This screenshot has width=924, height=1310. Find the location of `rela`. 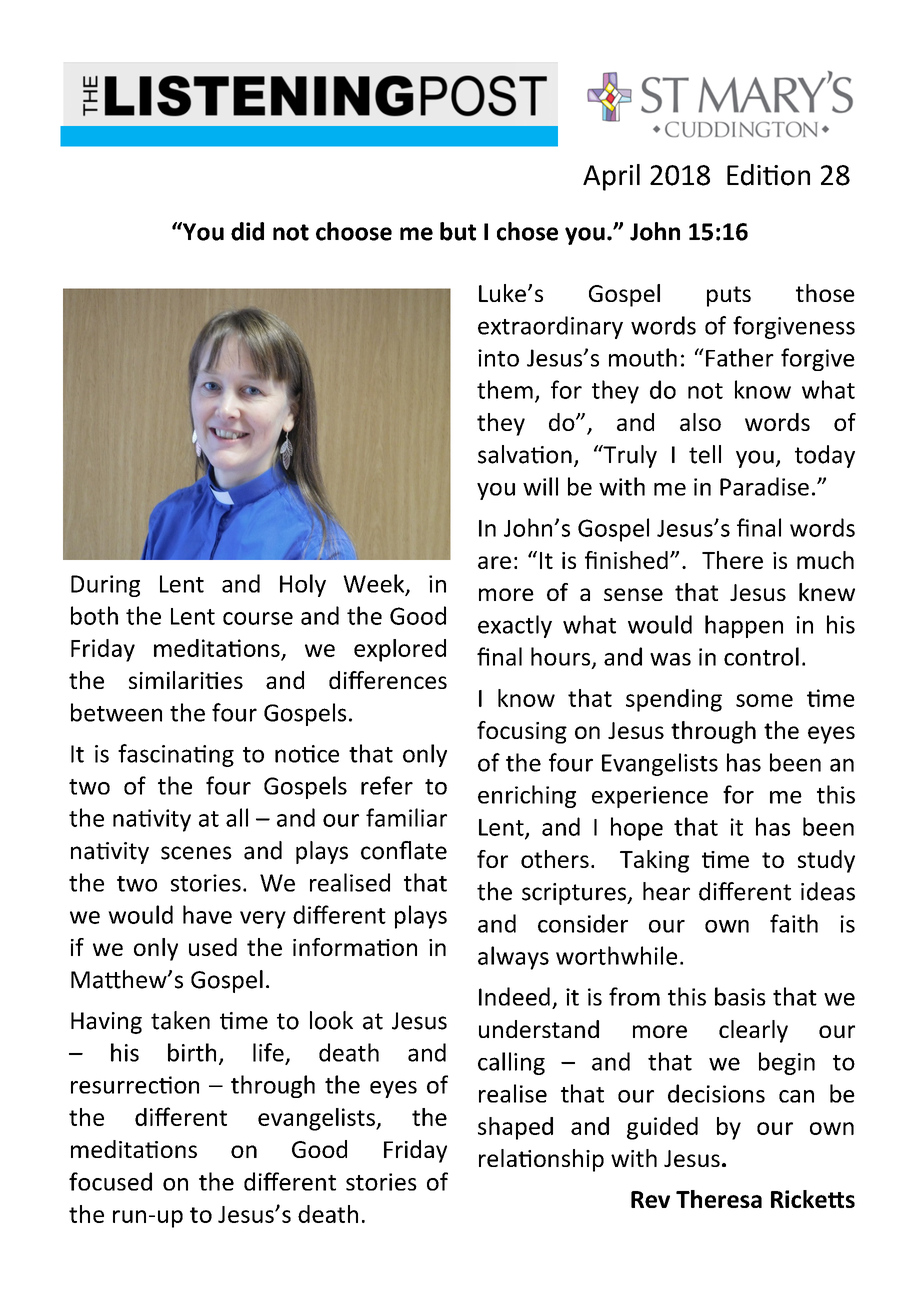

rela is located at coordinates (499, 1158).
